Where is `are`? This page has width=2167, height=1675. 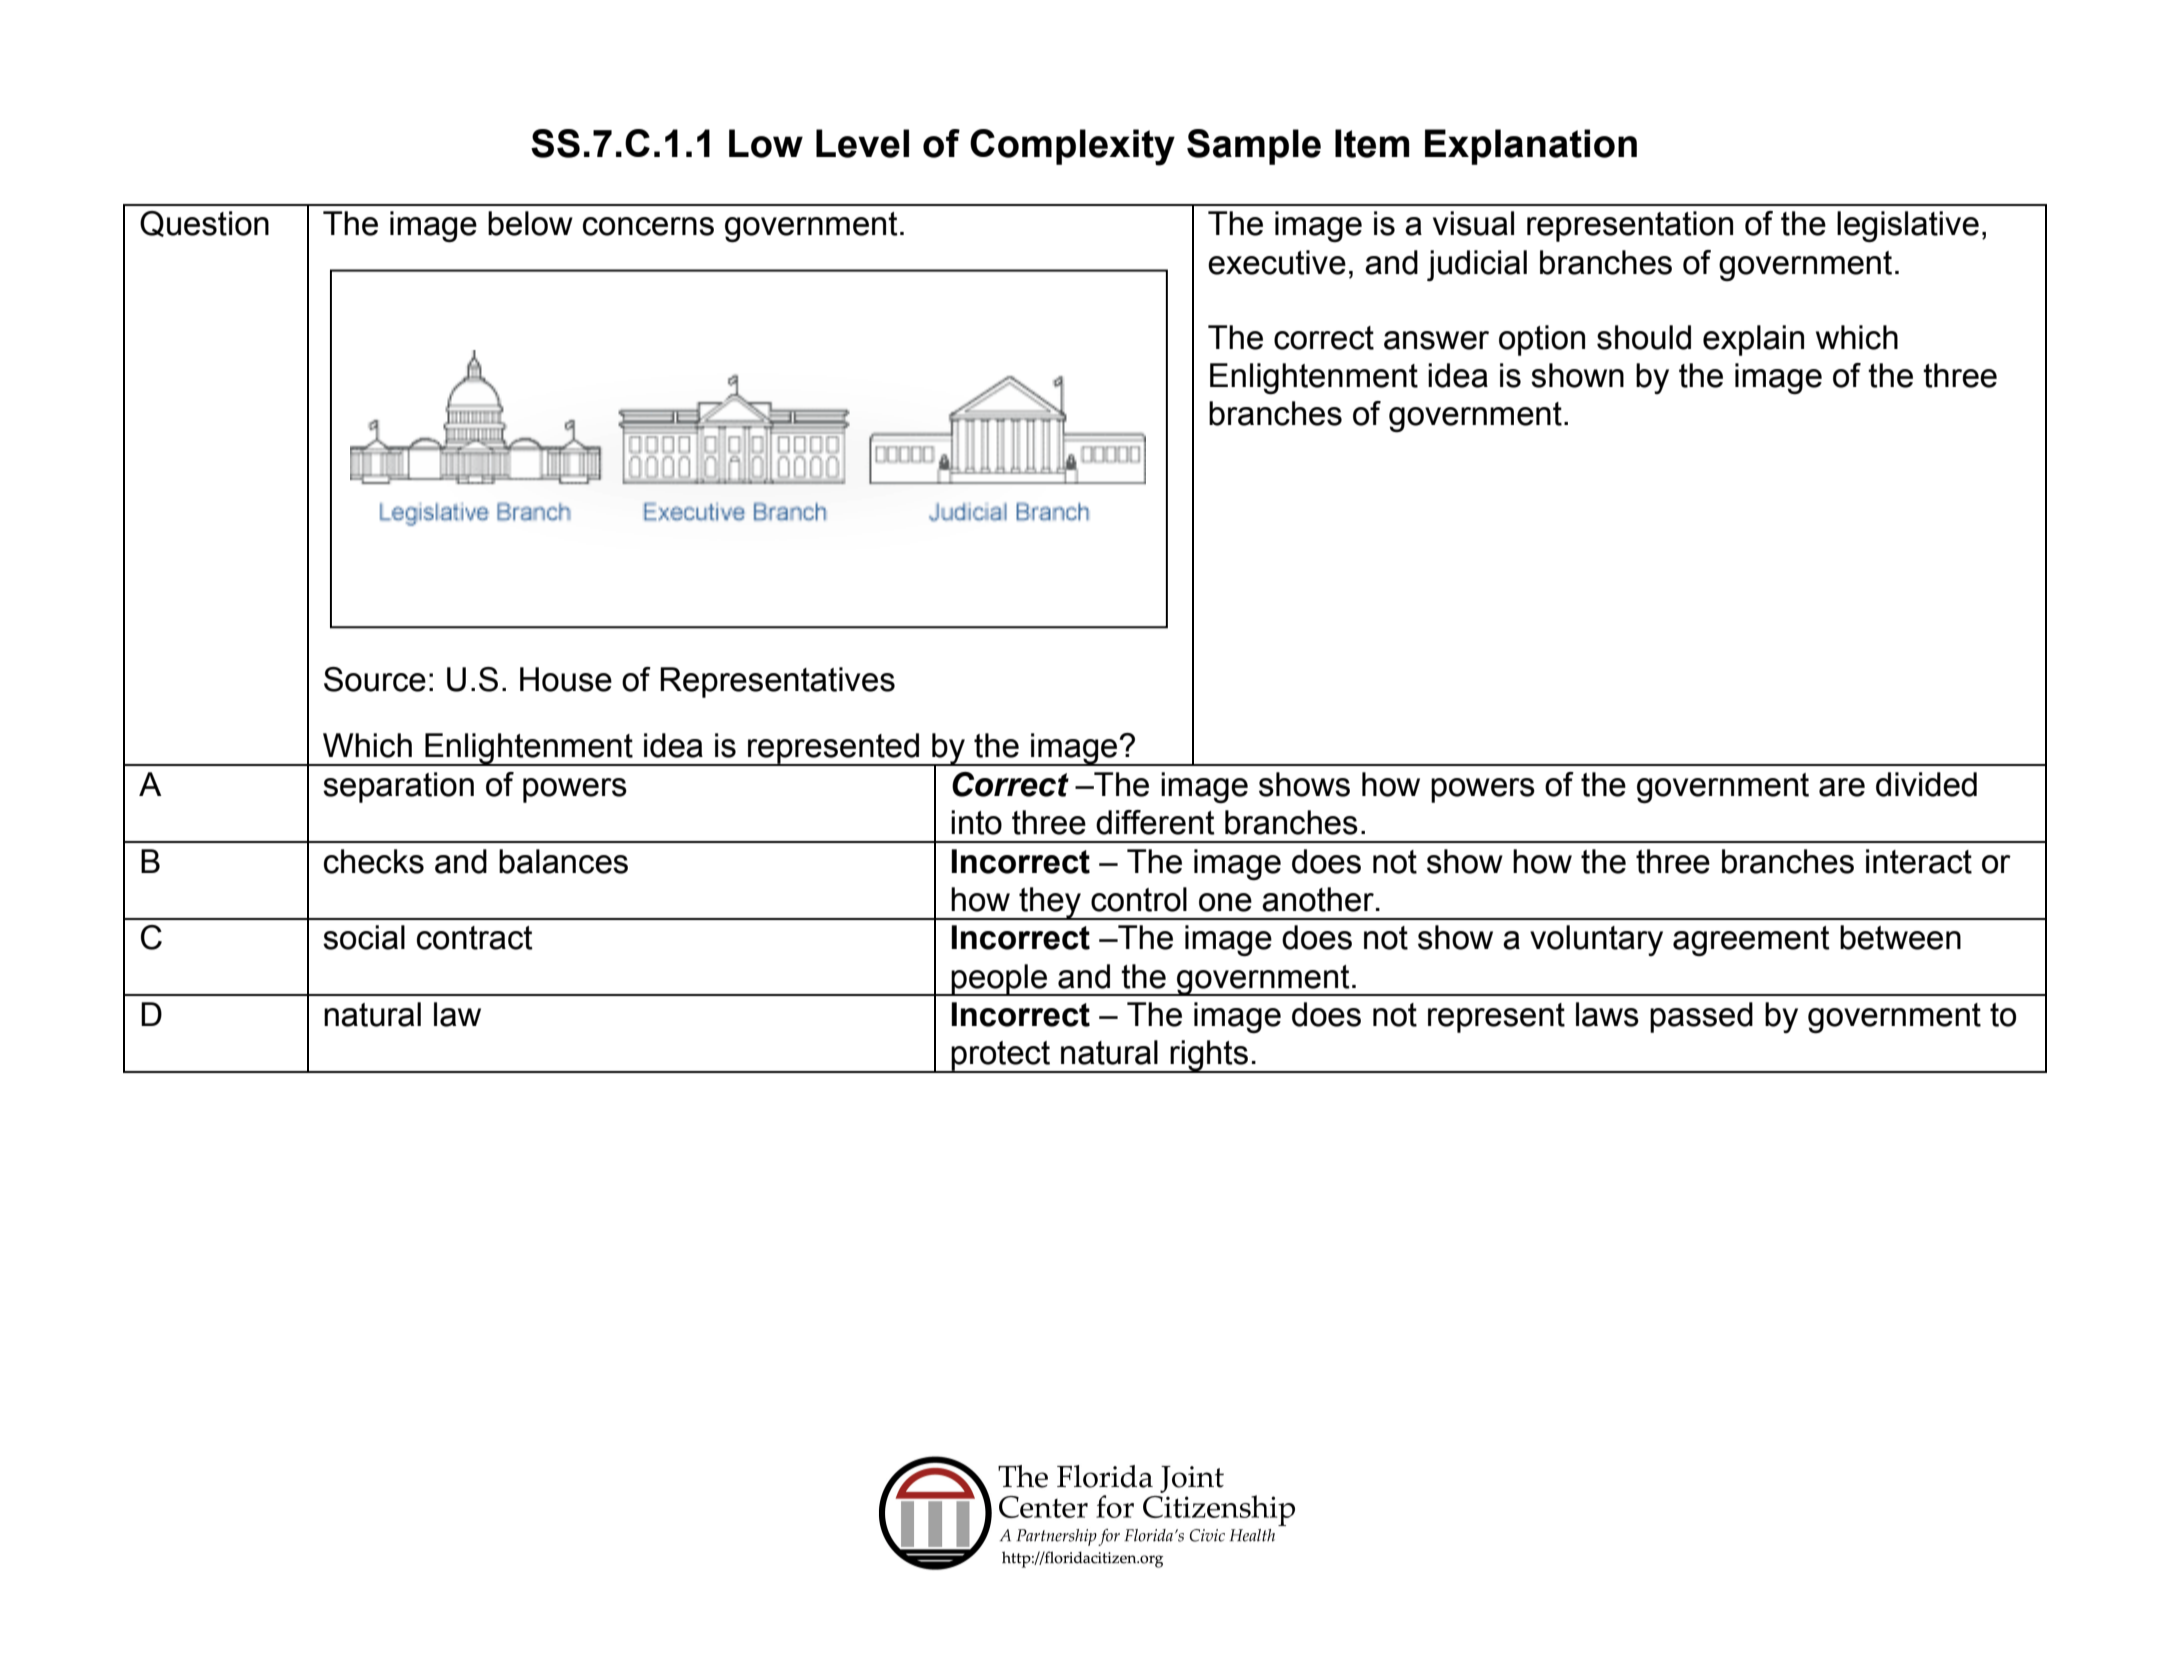
are is located at coordinates (1842, 787).
